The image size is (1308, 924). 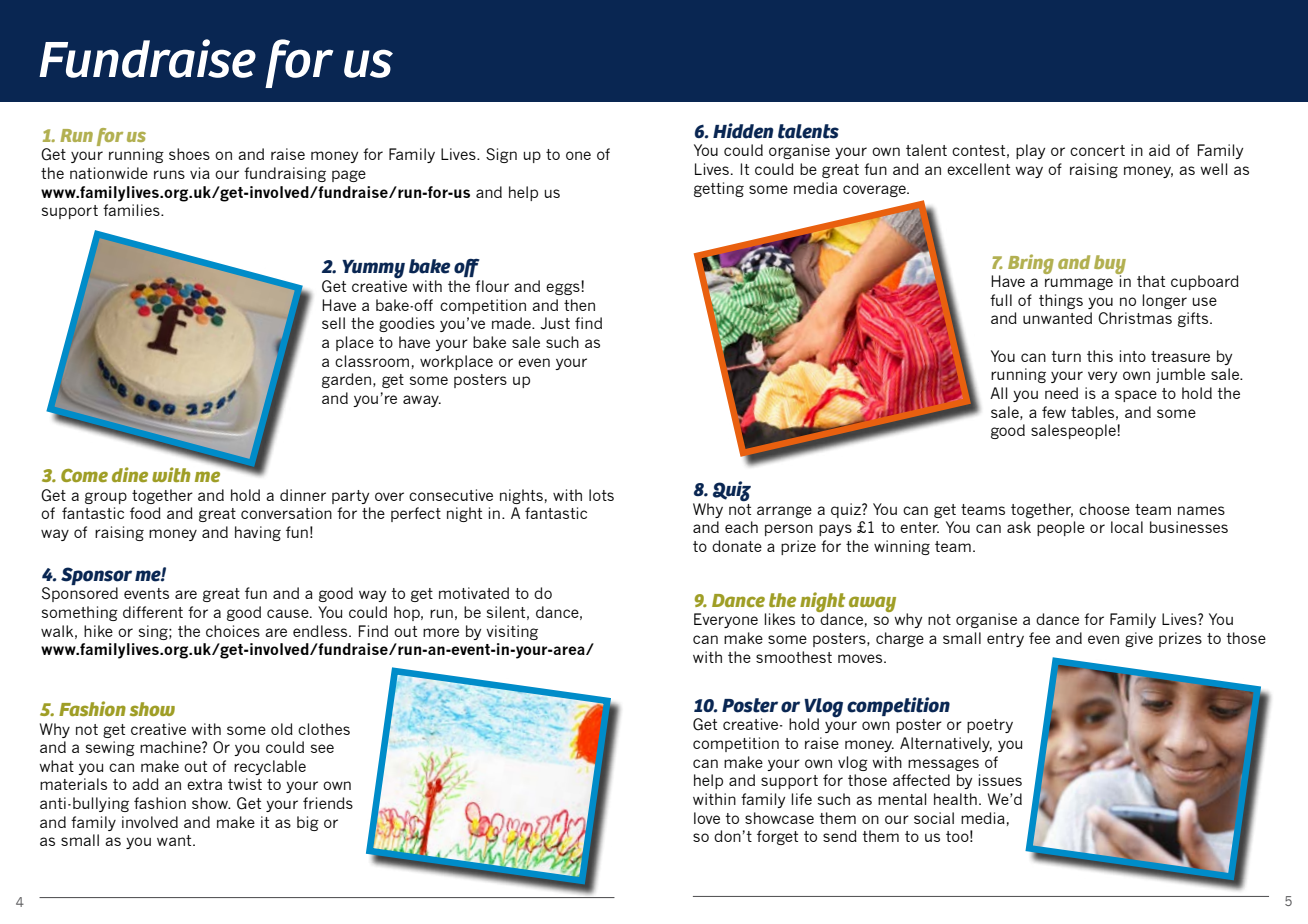 What do you see at coordinates (743, 131) in the document?
I see `Hidden` at bounding box center [743, 131].
